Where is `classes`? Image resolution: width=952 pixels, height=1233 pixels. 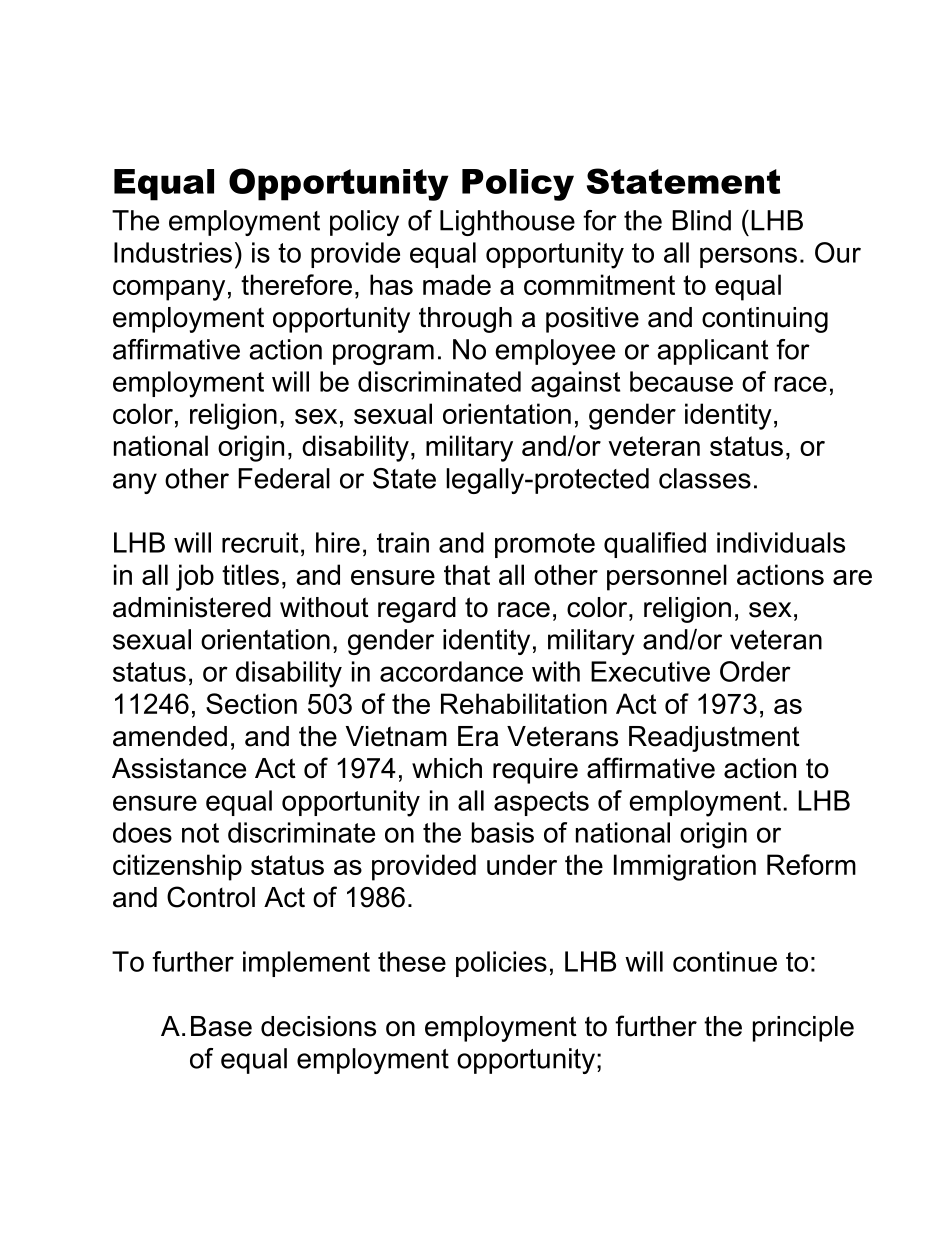 classes is located at coordinates (705, 478).
